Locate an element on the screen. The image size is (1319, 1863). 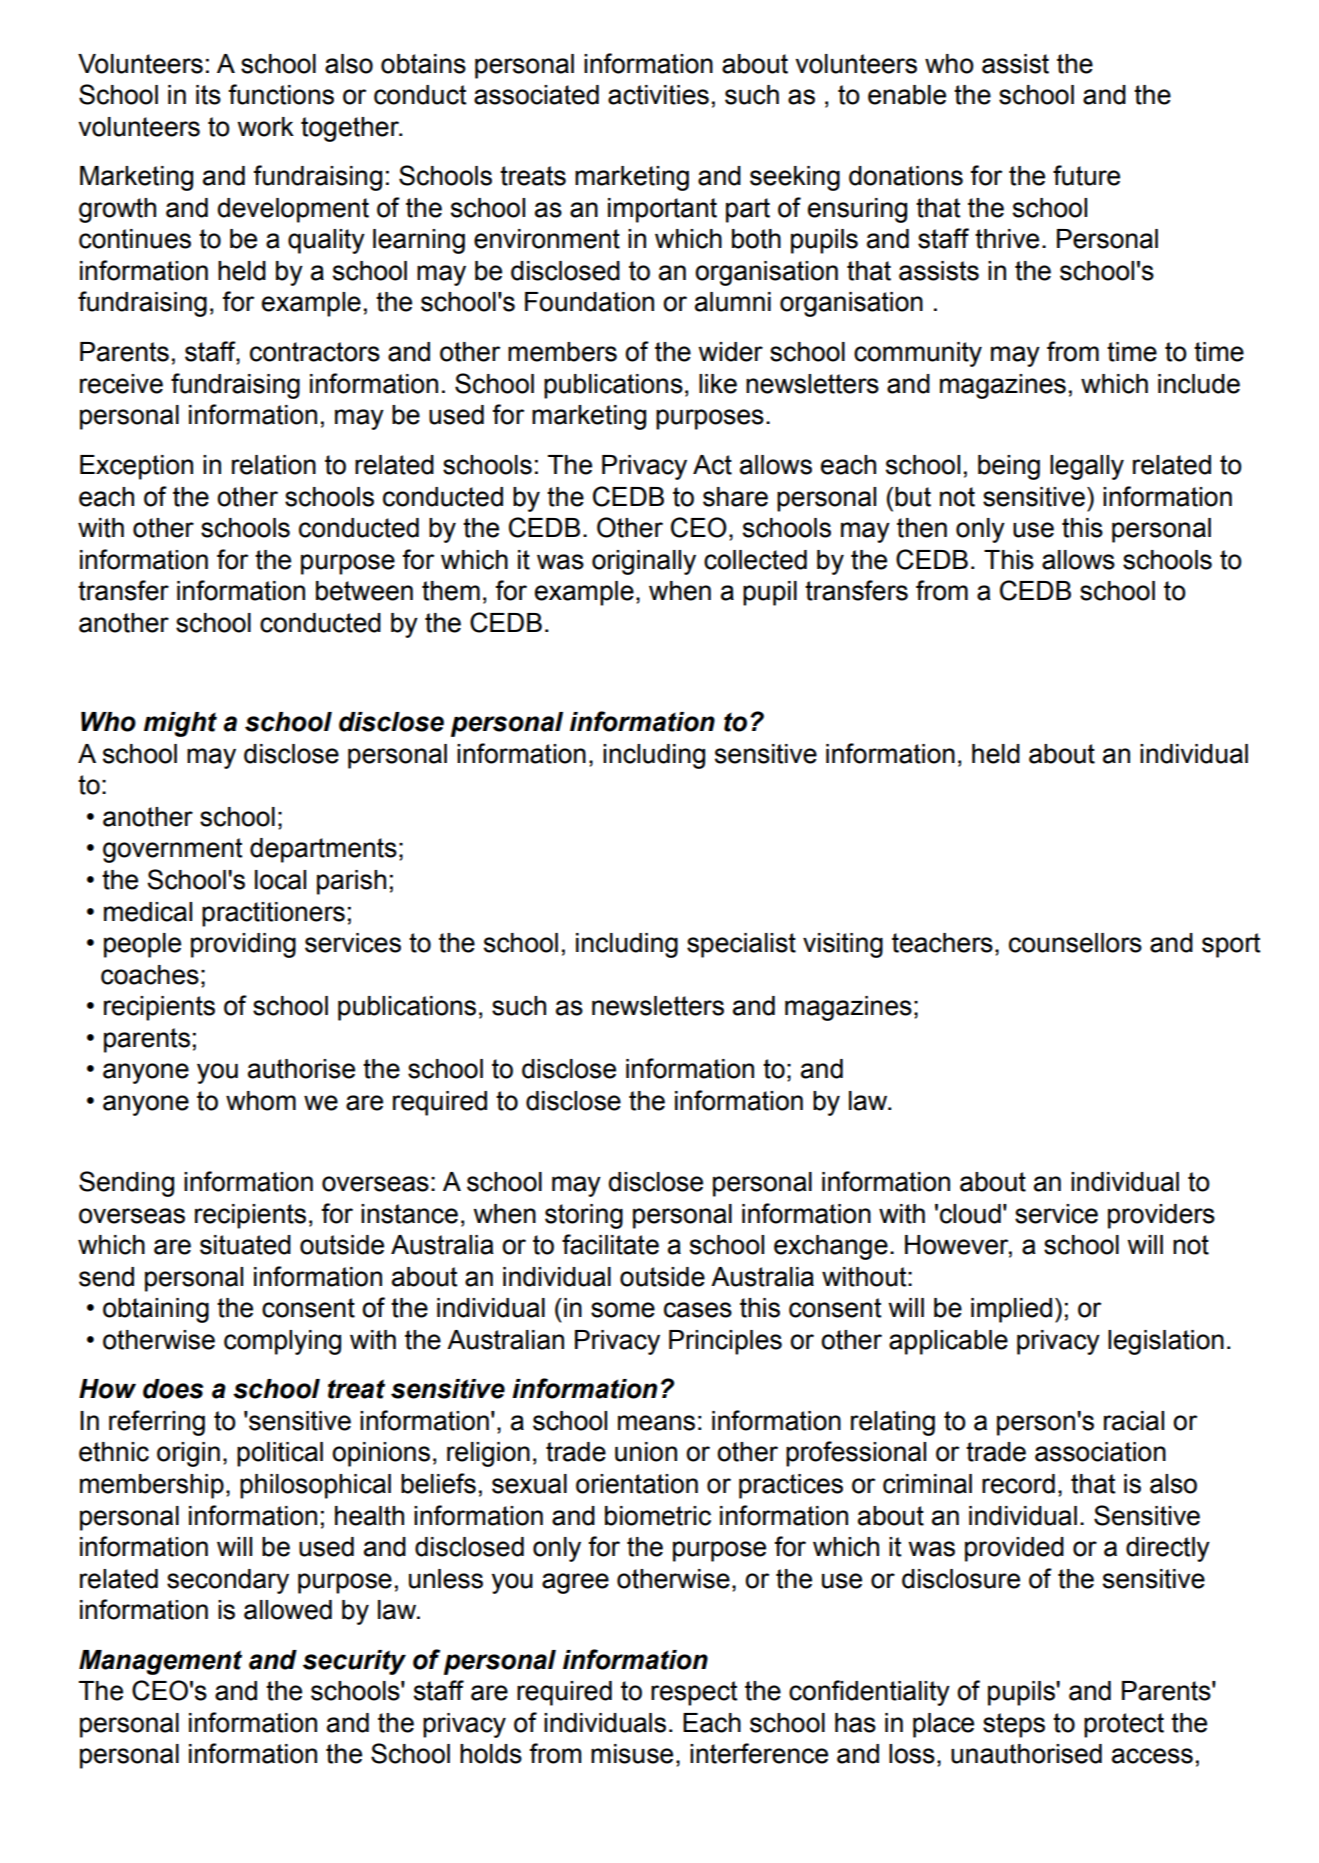
future is located at coordinates (1086, 175).
